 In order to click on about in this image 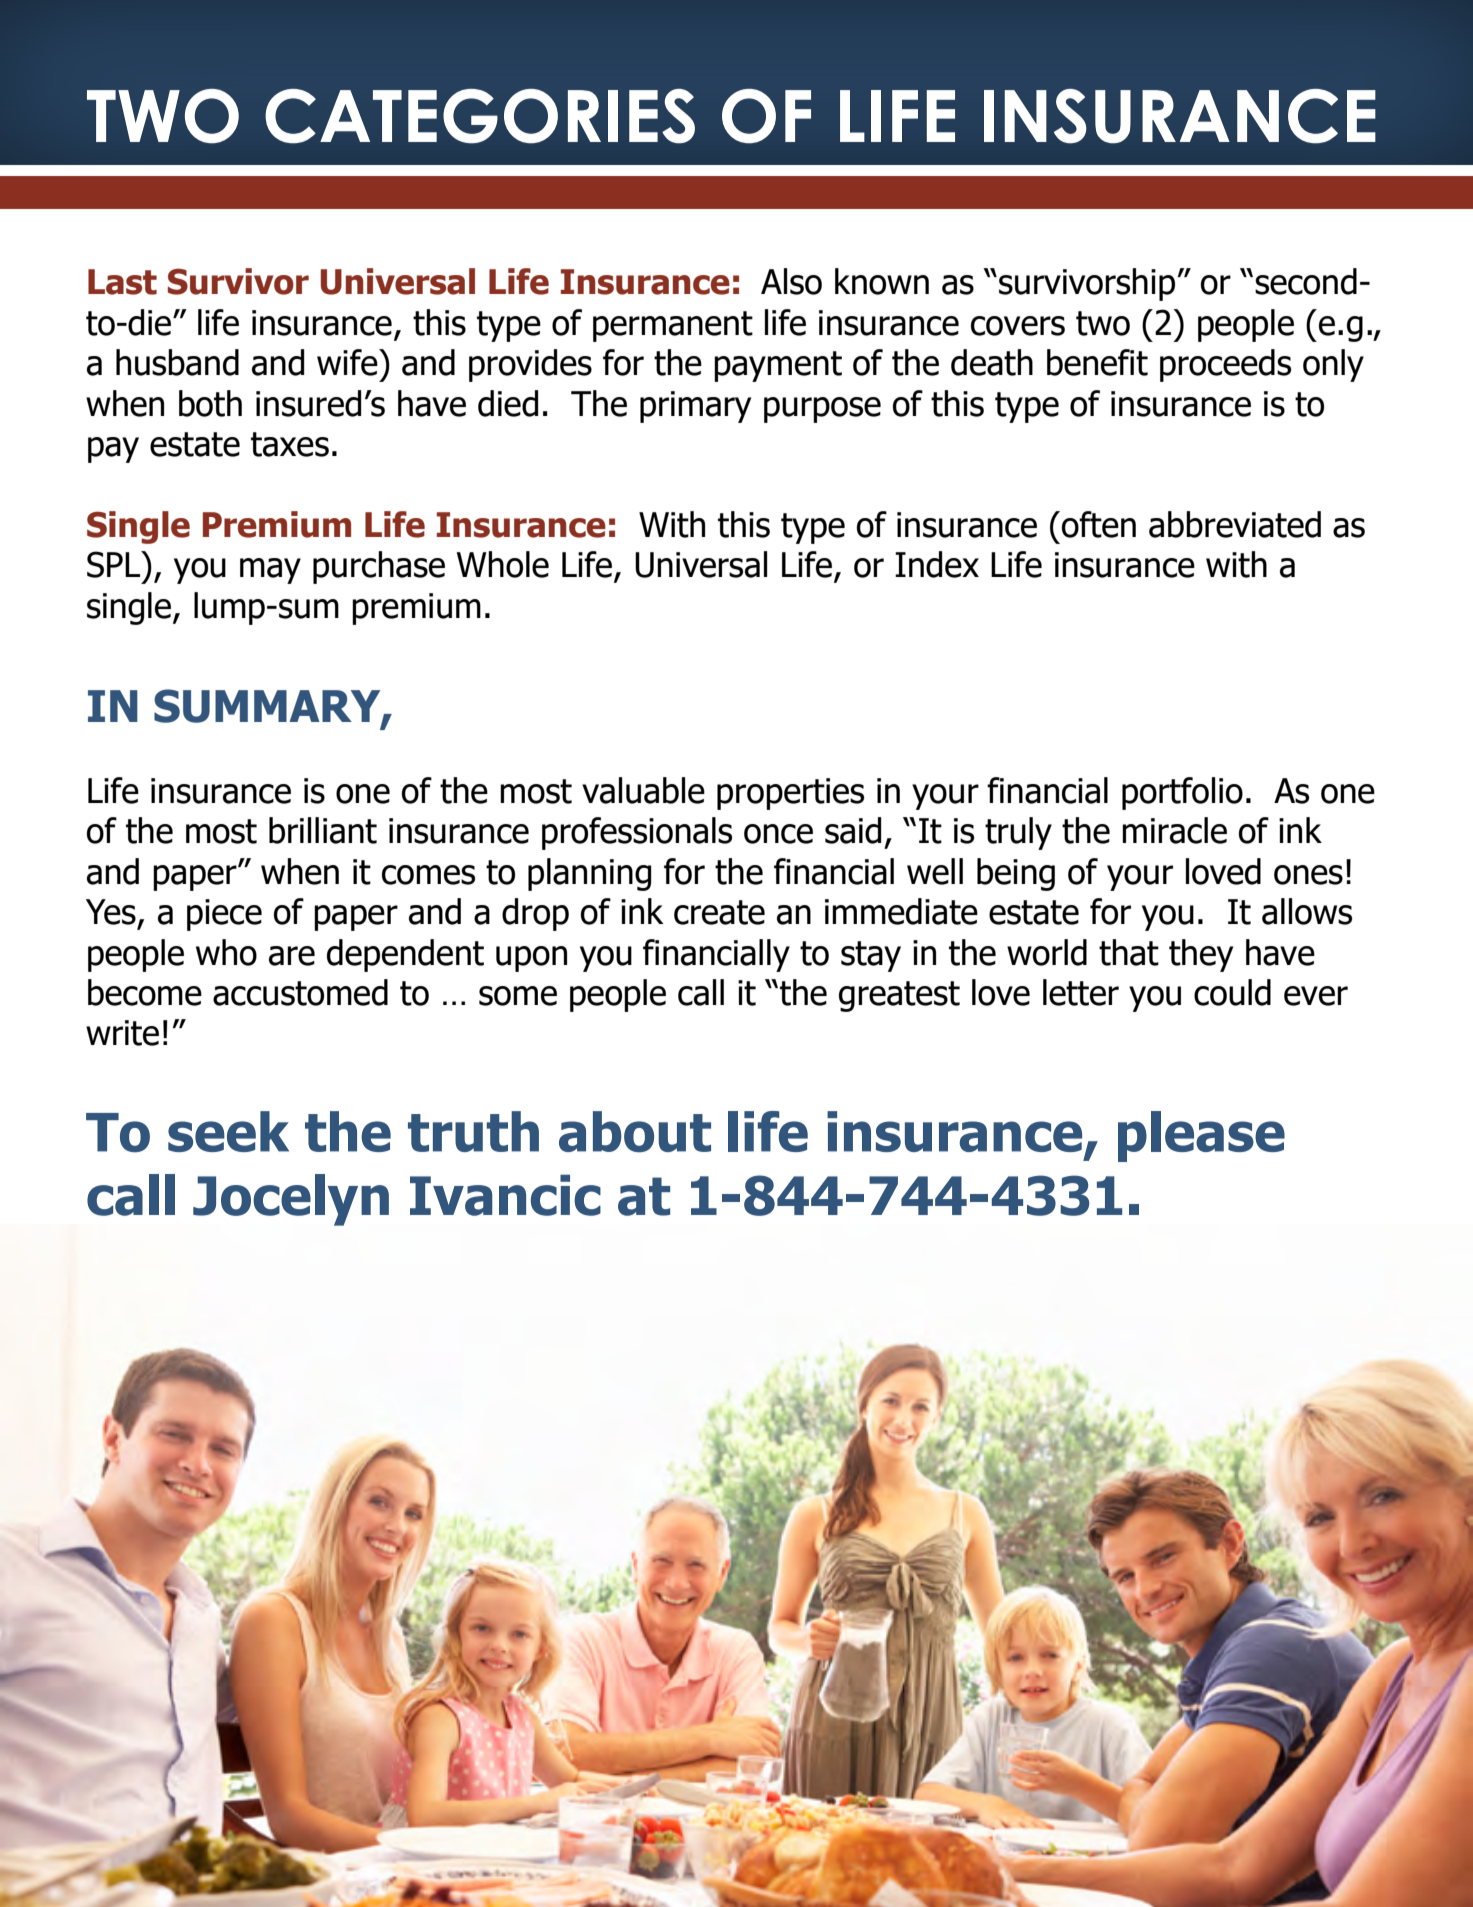, I will do `click(635, 1132)`.
